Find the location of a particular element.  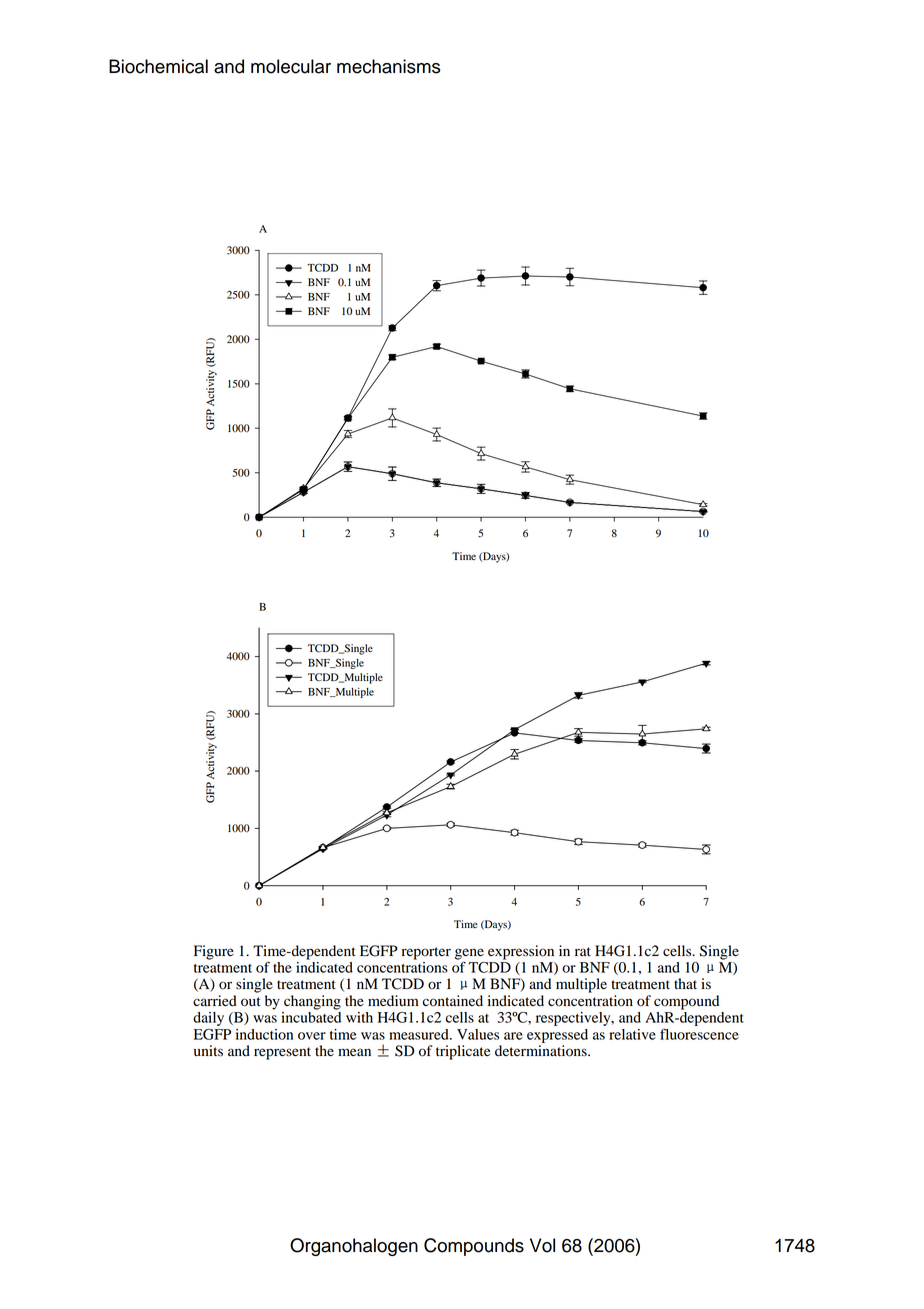

contained is located at coordinates (453, 1001).
